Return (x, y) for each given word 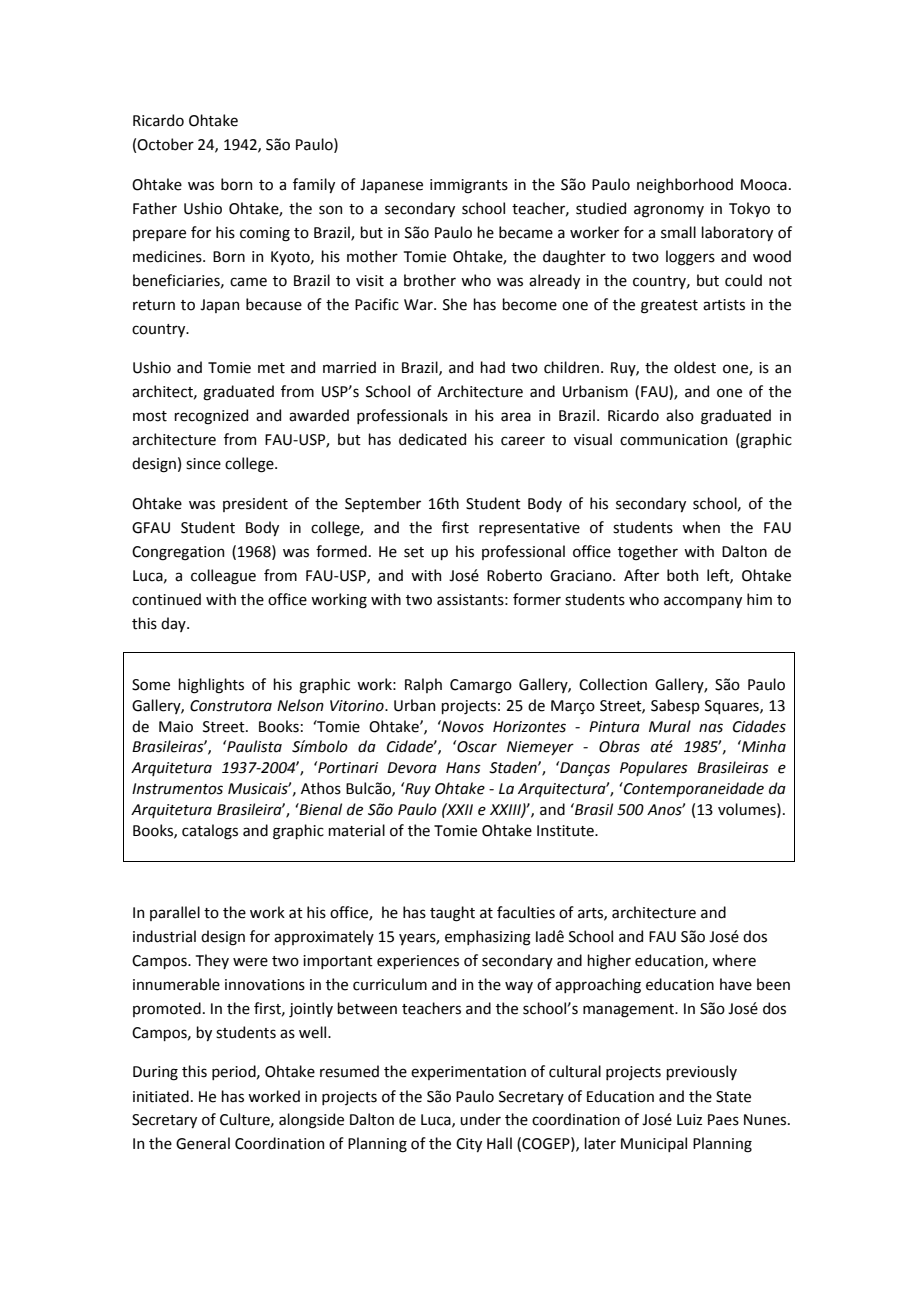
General (203, 1143)
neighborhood (685, 186)
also (680, 415)
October (165, 144)
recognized (211, 417)
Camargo (481, 686)
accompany (703, 602)
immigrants (469, 186)
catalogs (210, 832)
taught (452, 914)
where (734, 960)
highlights (211, 686)
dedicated (432, 439)
